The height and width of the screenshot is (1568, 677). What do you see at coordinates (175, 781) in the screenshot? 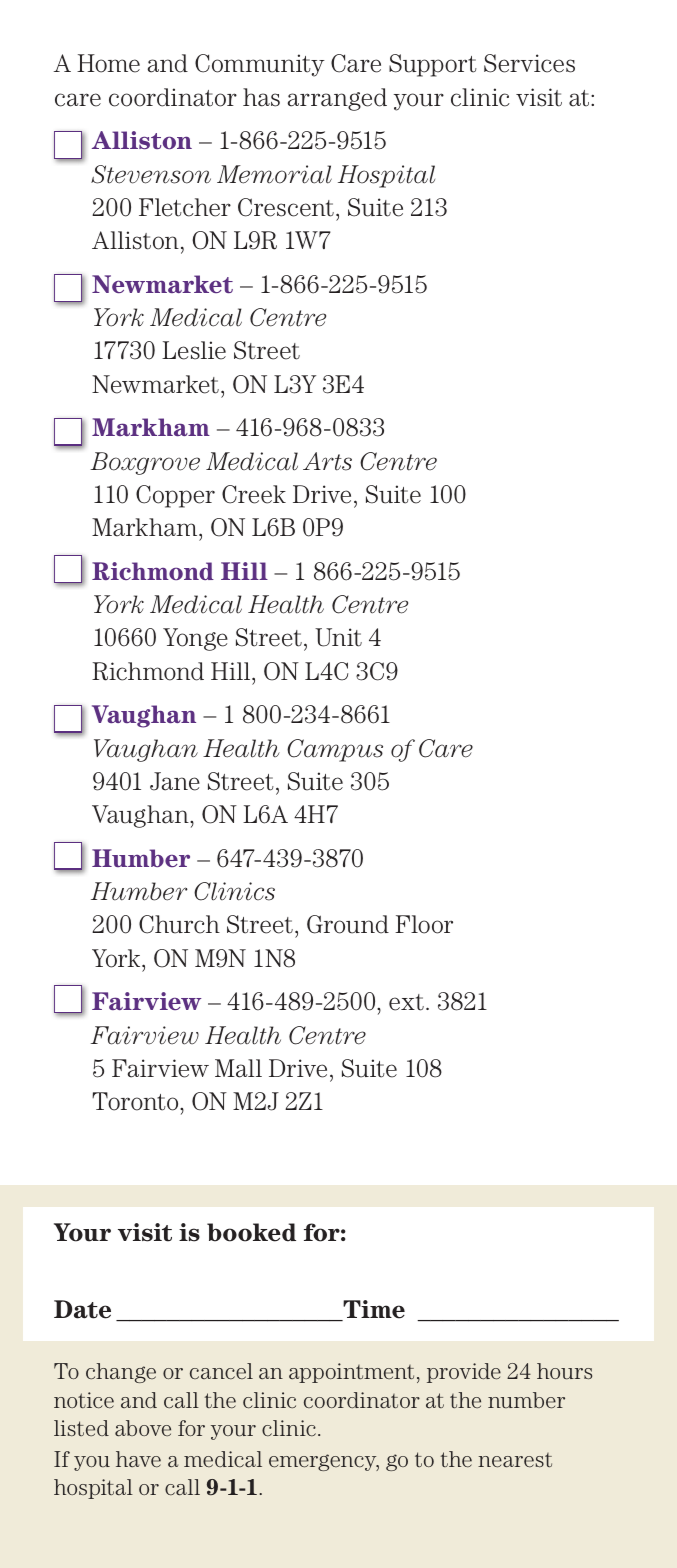
I see `Jane` at bounding box center [175, 781].
